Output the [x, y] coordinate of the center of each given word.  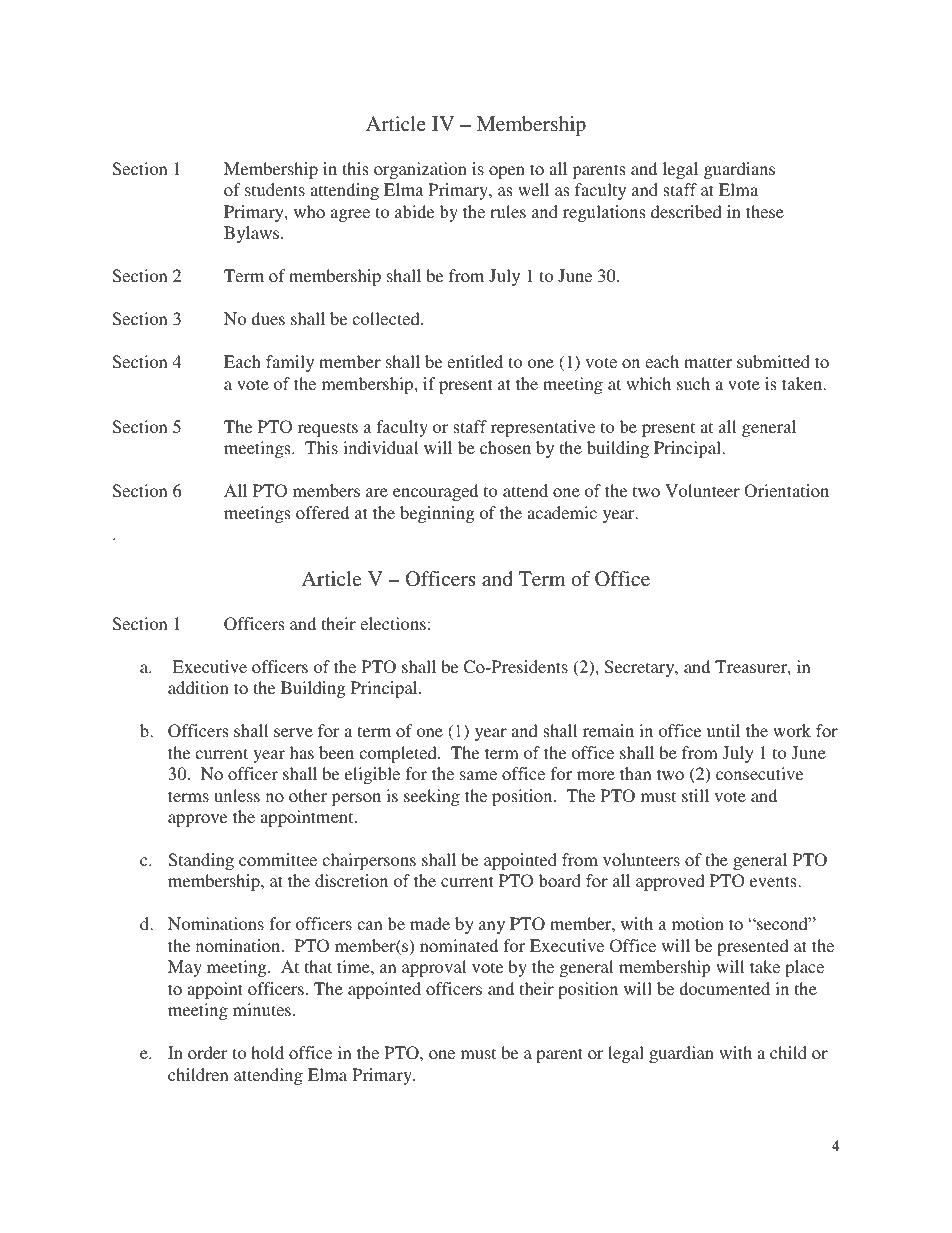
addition [198, 687]
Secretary [641, 668]
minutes [262, 1009]
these [765, 211]
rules [508, 211]
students [275, 189]
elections [393, 623]
